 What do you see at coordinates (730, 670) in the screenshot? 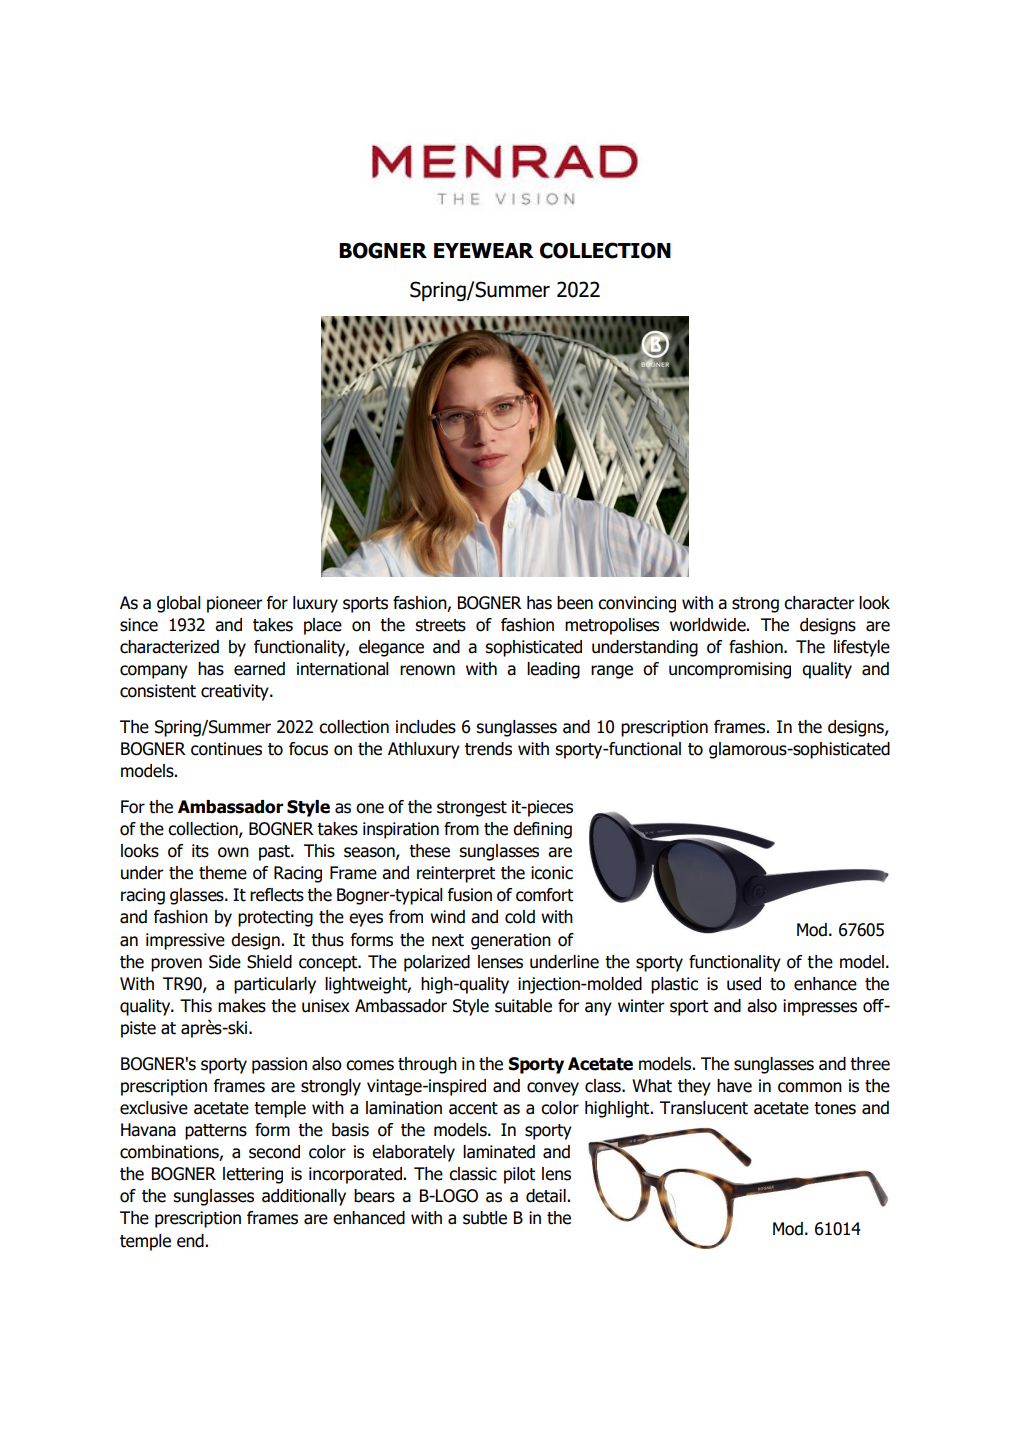
I see `uncompromising` at bounding box center [730, 670].
